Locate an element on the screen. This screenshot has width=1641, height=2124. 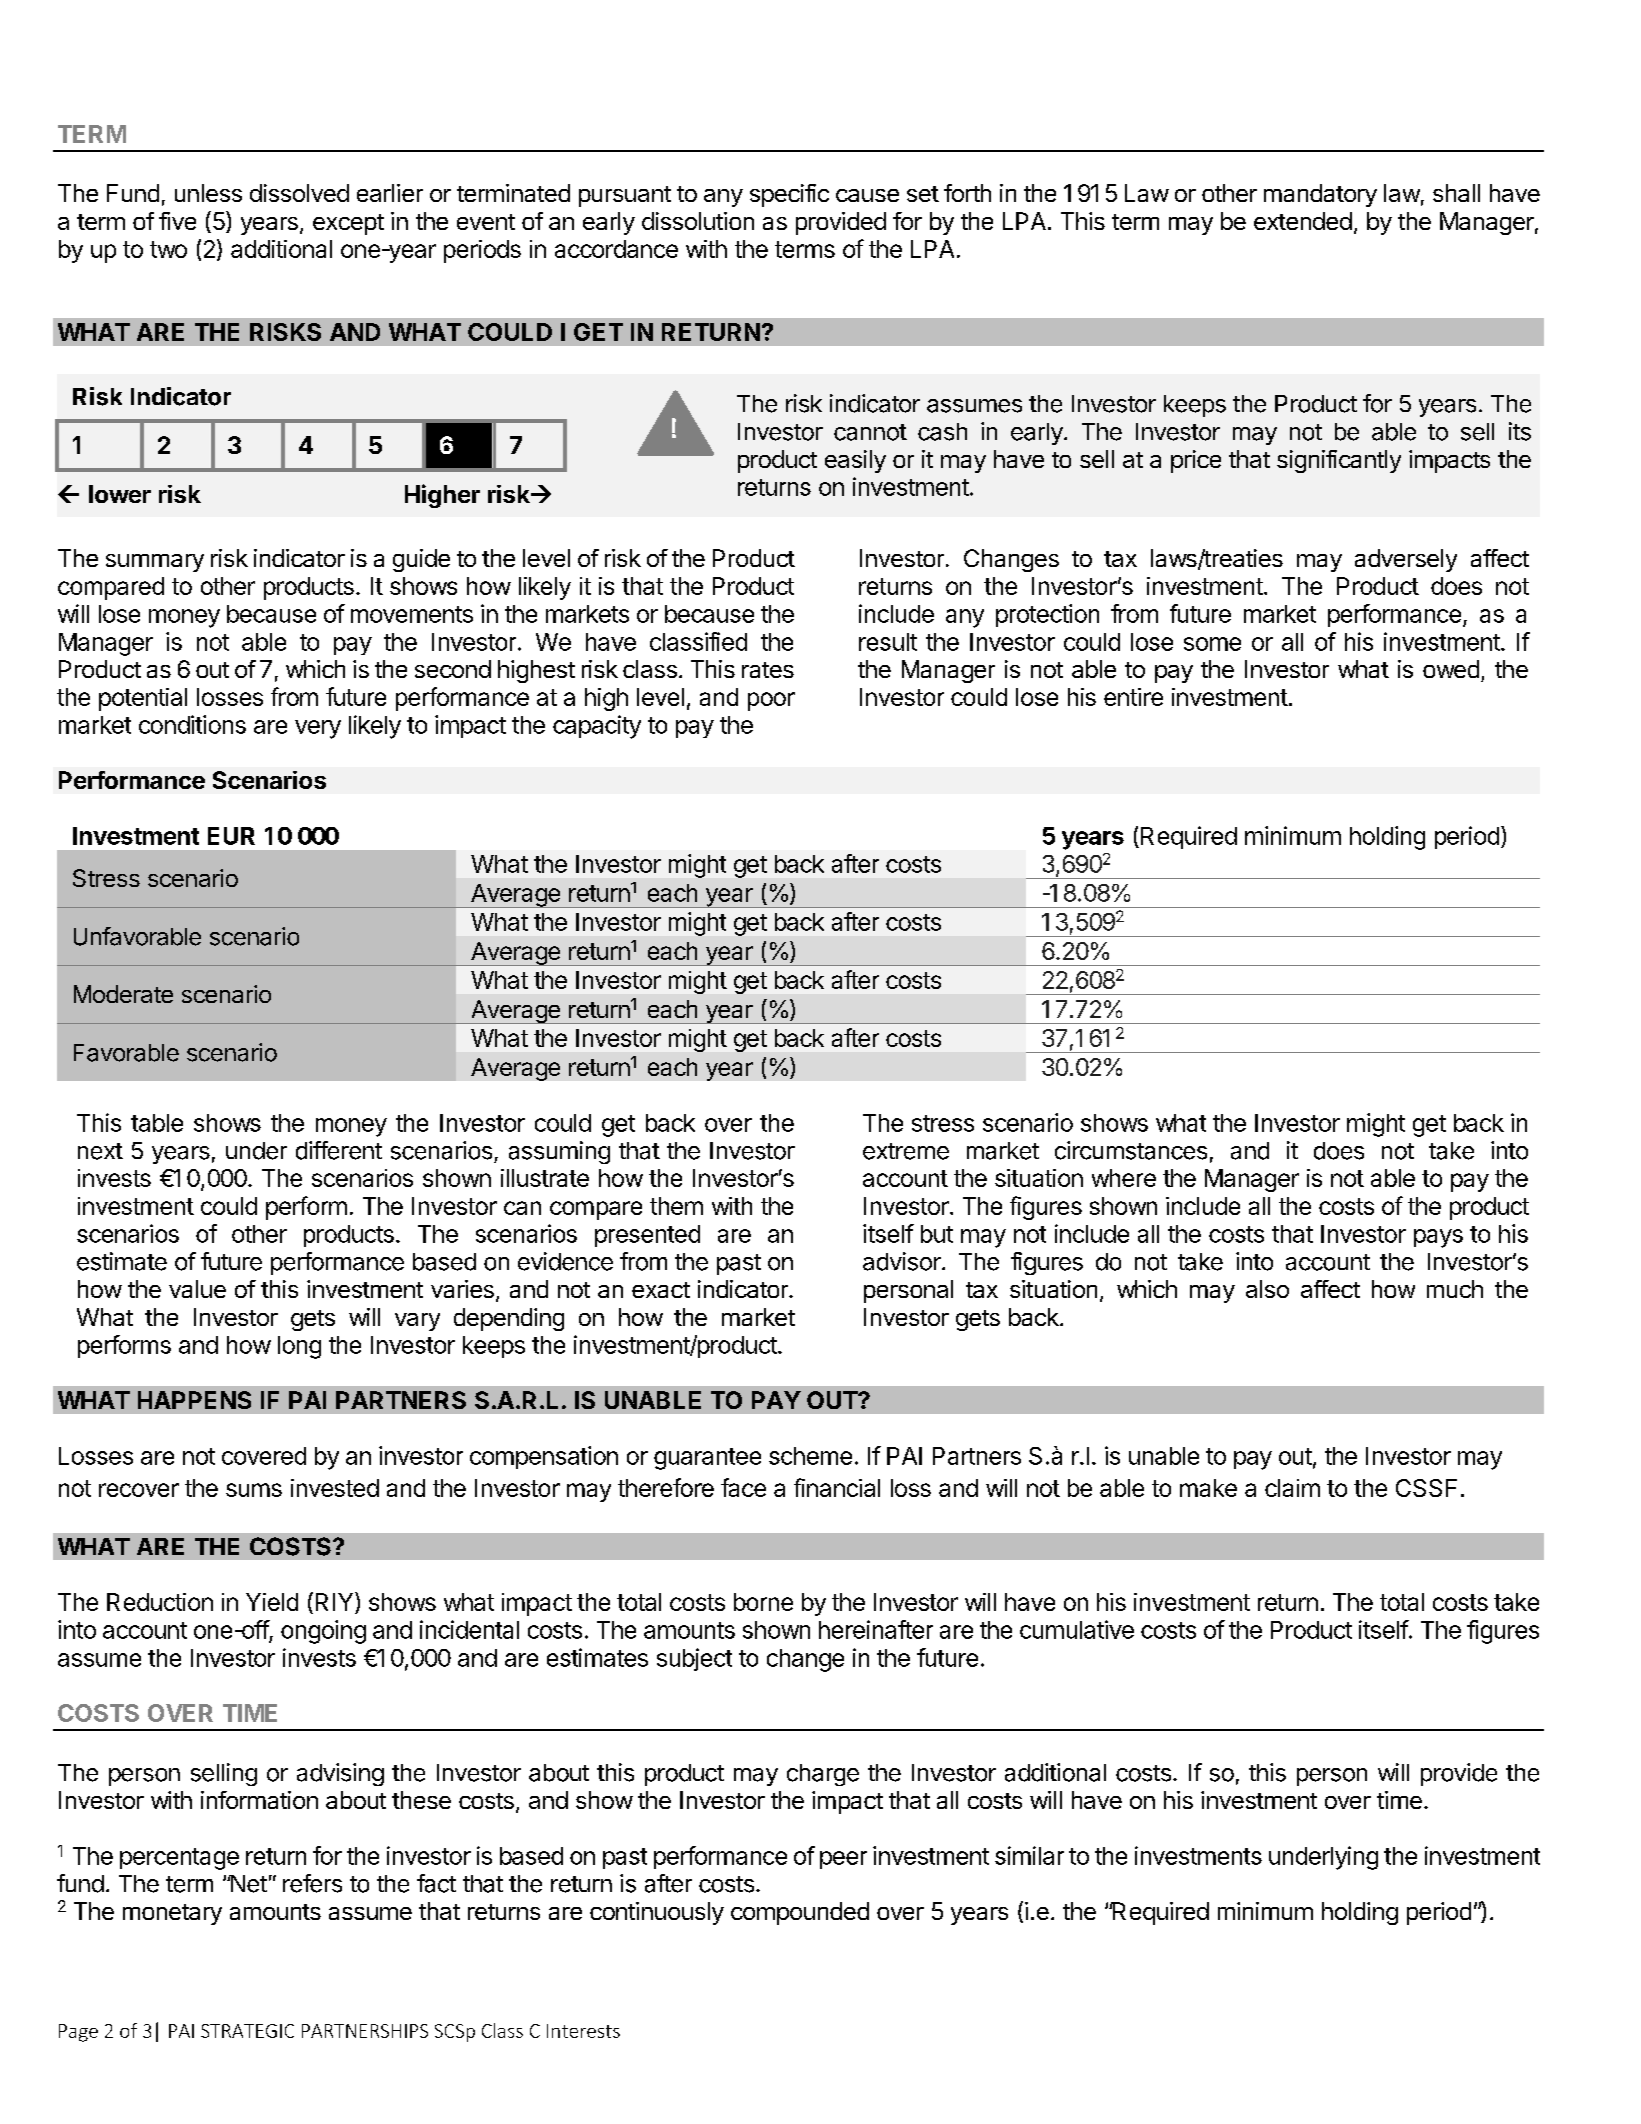
rates is located at coordinates (768, 670).
